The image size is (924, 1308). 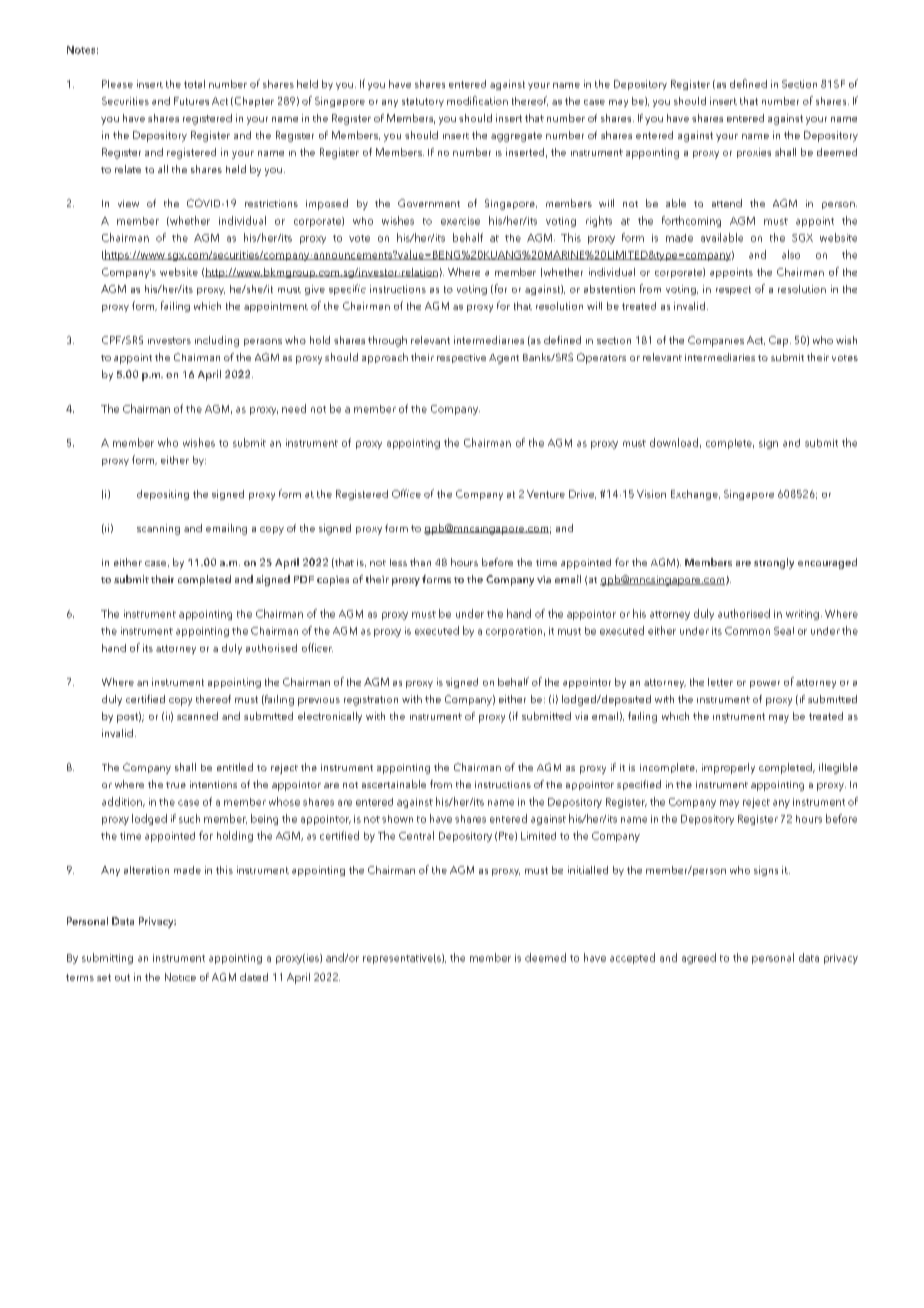 What do you see at coordinates (191, 101) in the screenshot?
I see `Futures` at bounding box center [191, 101].
